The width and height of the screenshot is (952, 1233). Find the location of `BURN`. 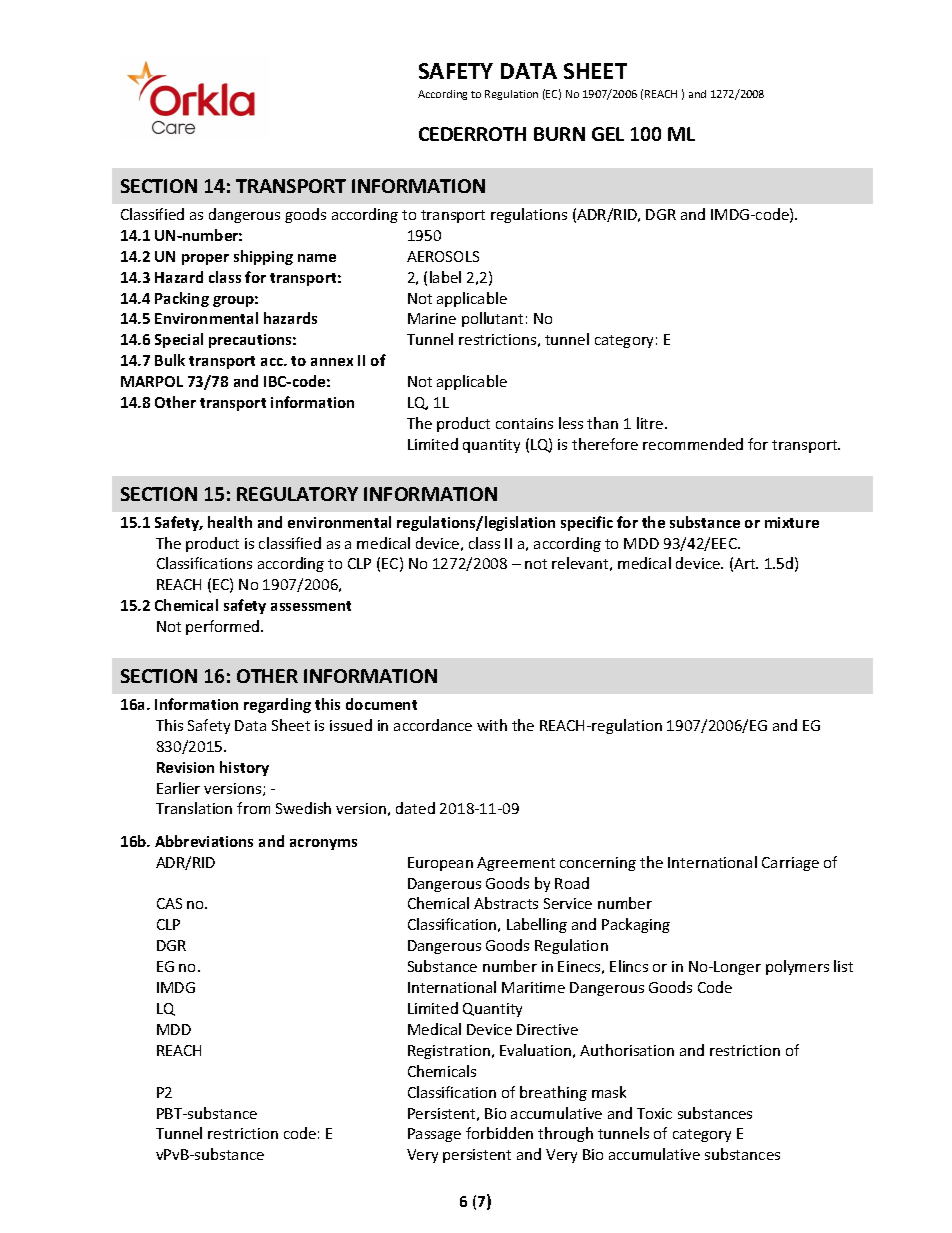

BURN is located at coordinates (559, 134).
